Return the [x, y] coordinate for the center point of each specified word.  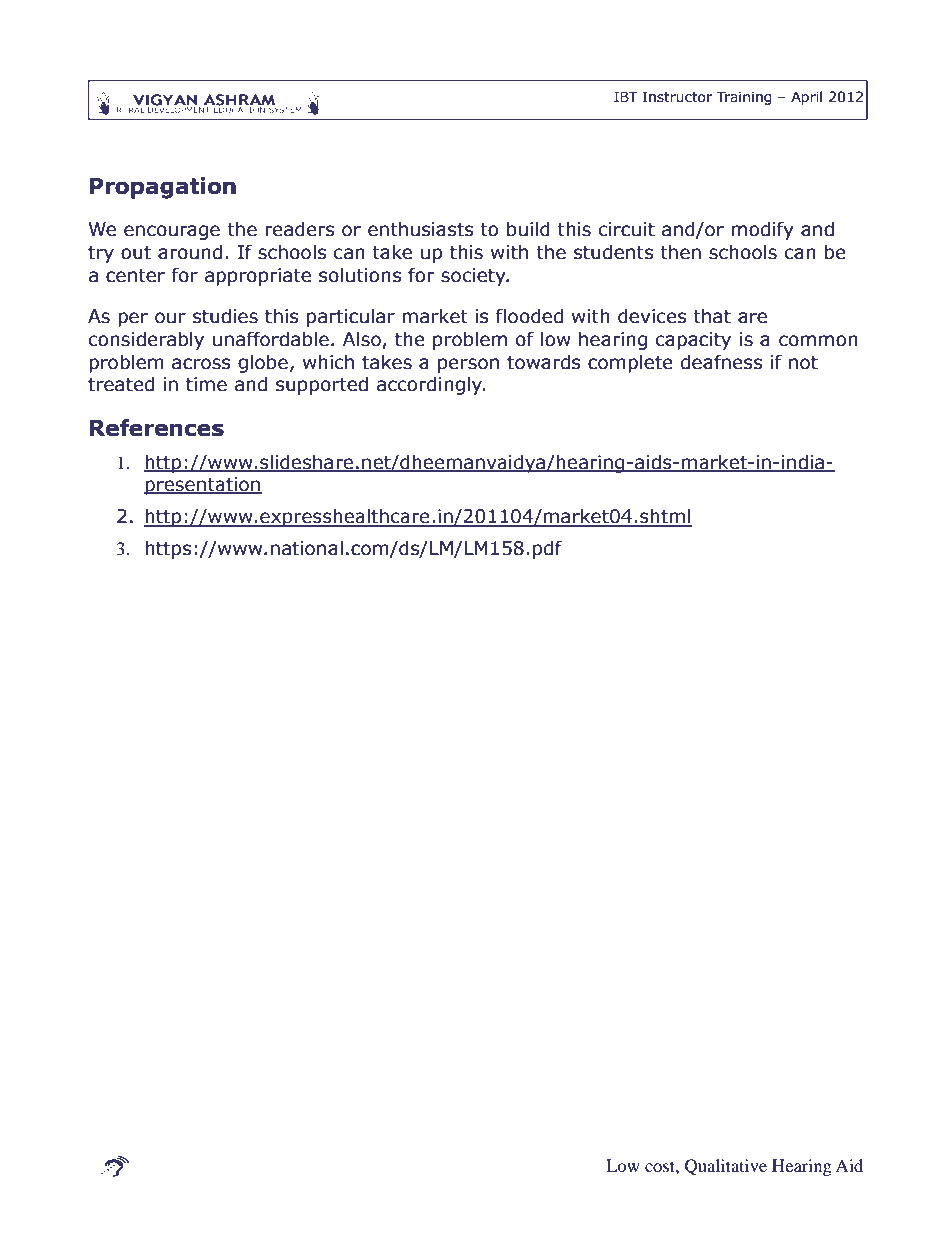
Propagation [163, 188]
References [157, 428]
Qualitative [726, 1167]
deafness [721, 362]
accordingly [431, 385]
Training [744, 98]
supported [322, 385]
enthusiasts [420, 229]
